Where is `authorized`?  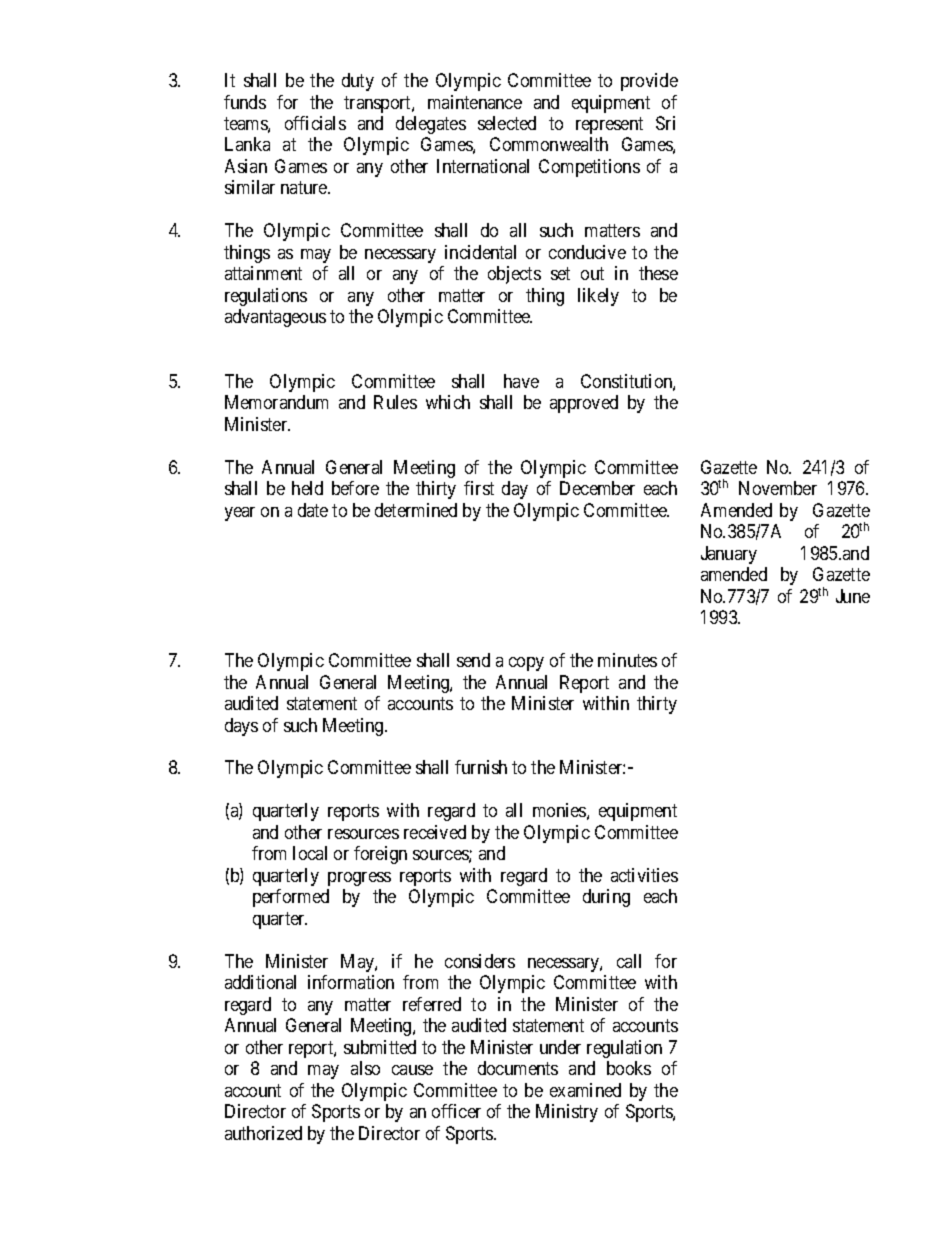 authorized is located at coordinates (263, 1133).
